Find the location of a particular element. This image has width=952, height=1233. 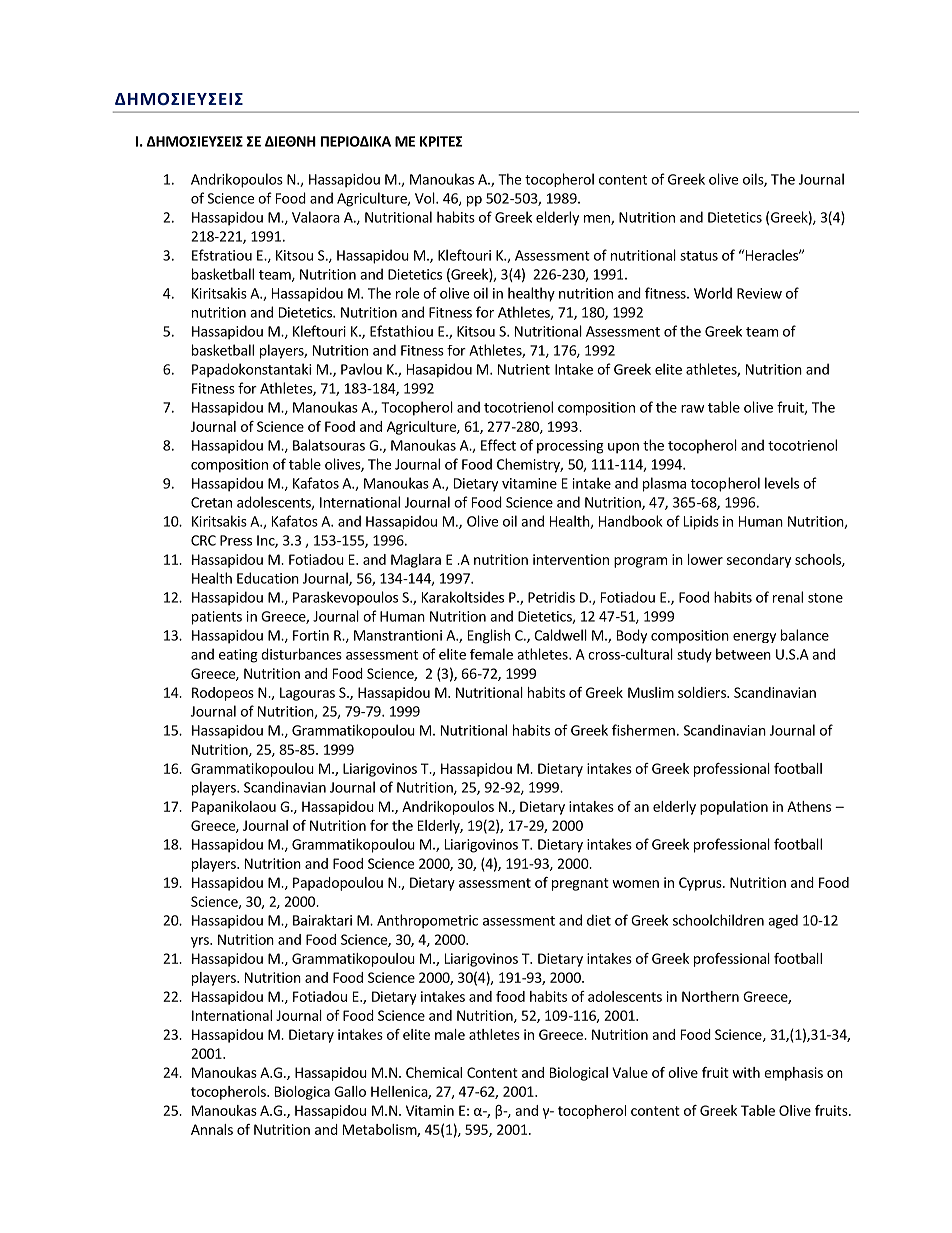

Effect is located at coordinates (498, 445).
